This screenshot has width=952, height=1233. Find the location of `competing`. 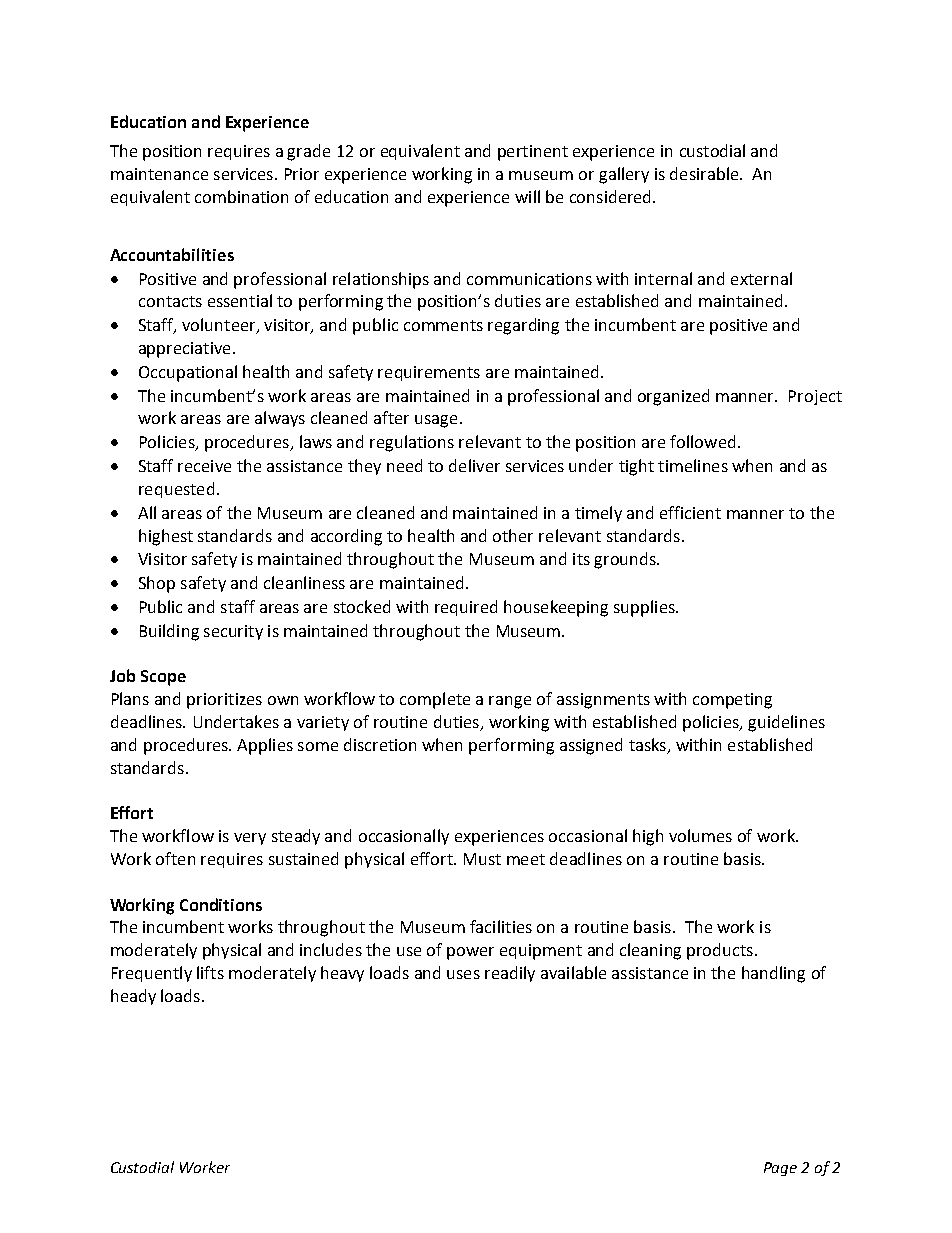

competing is located at coordinates (732, 701).
